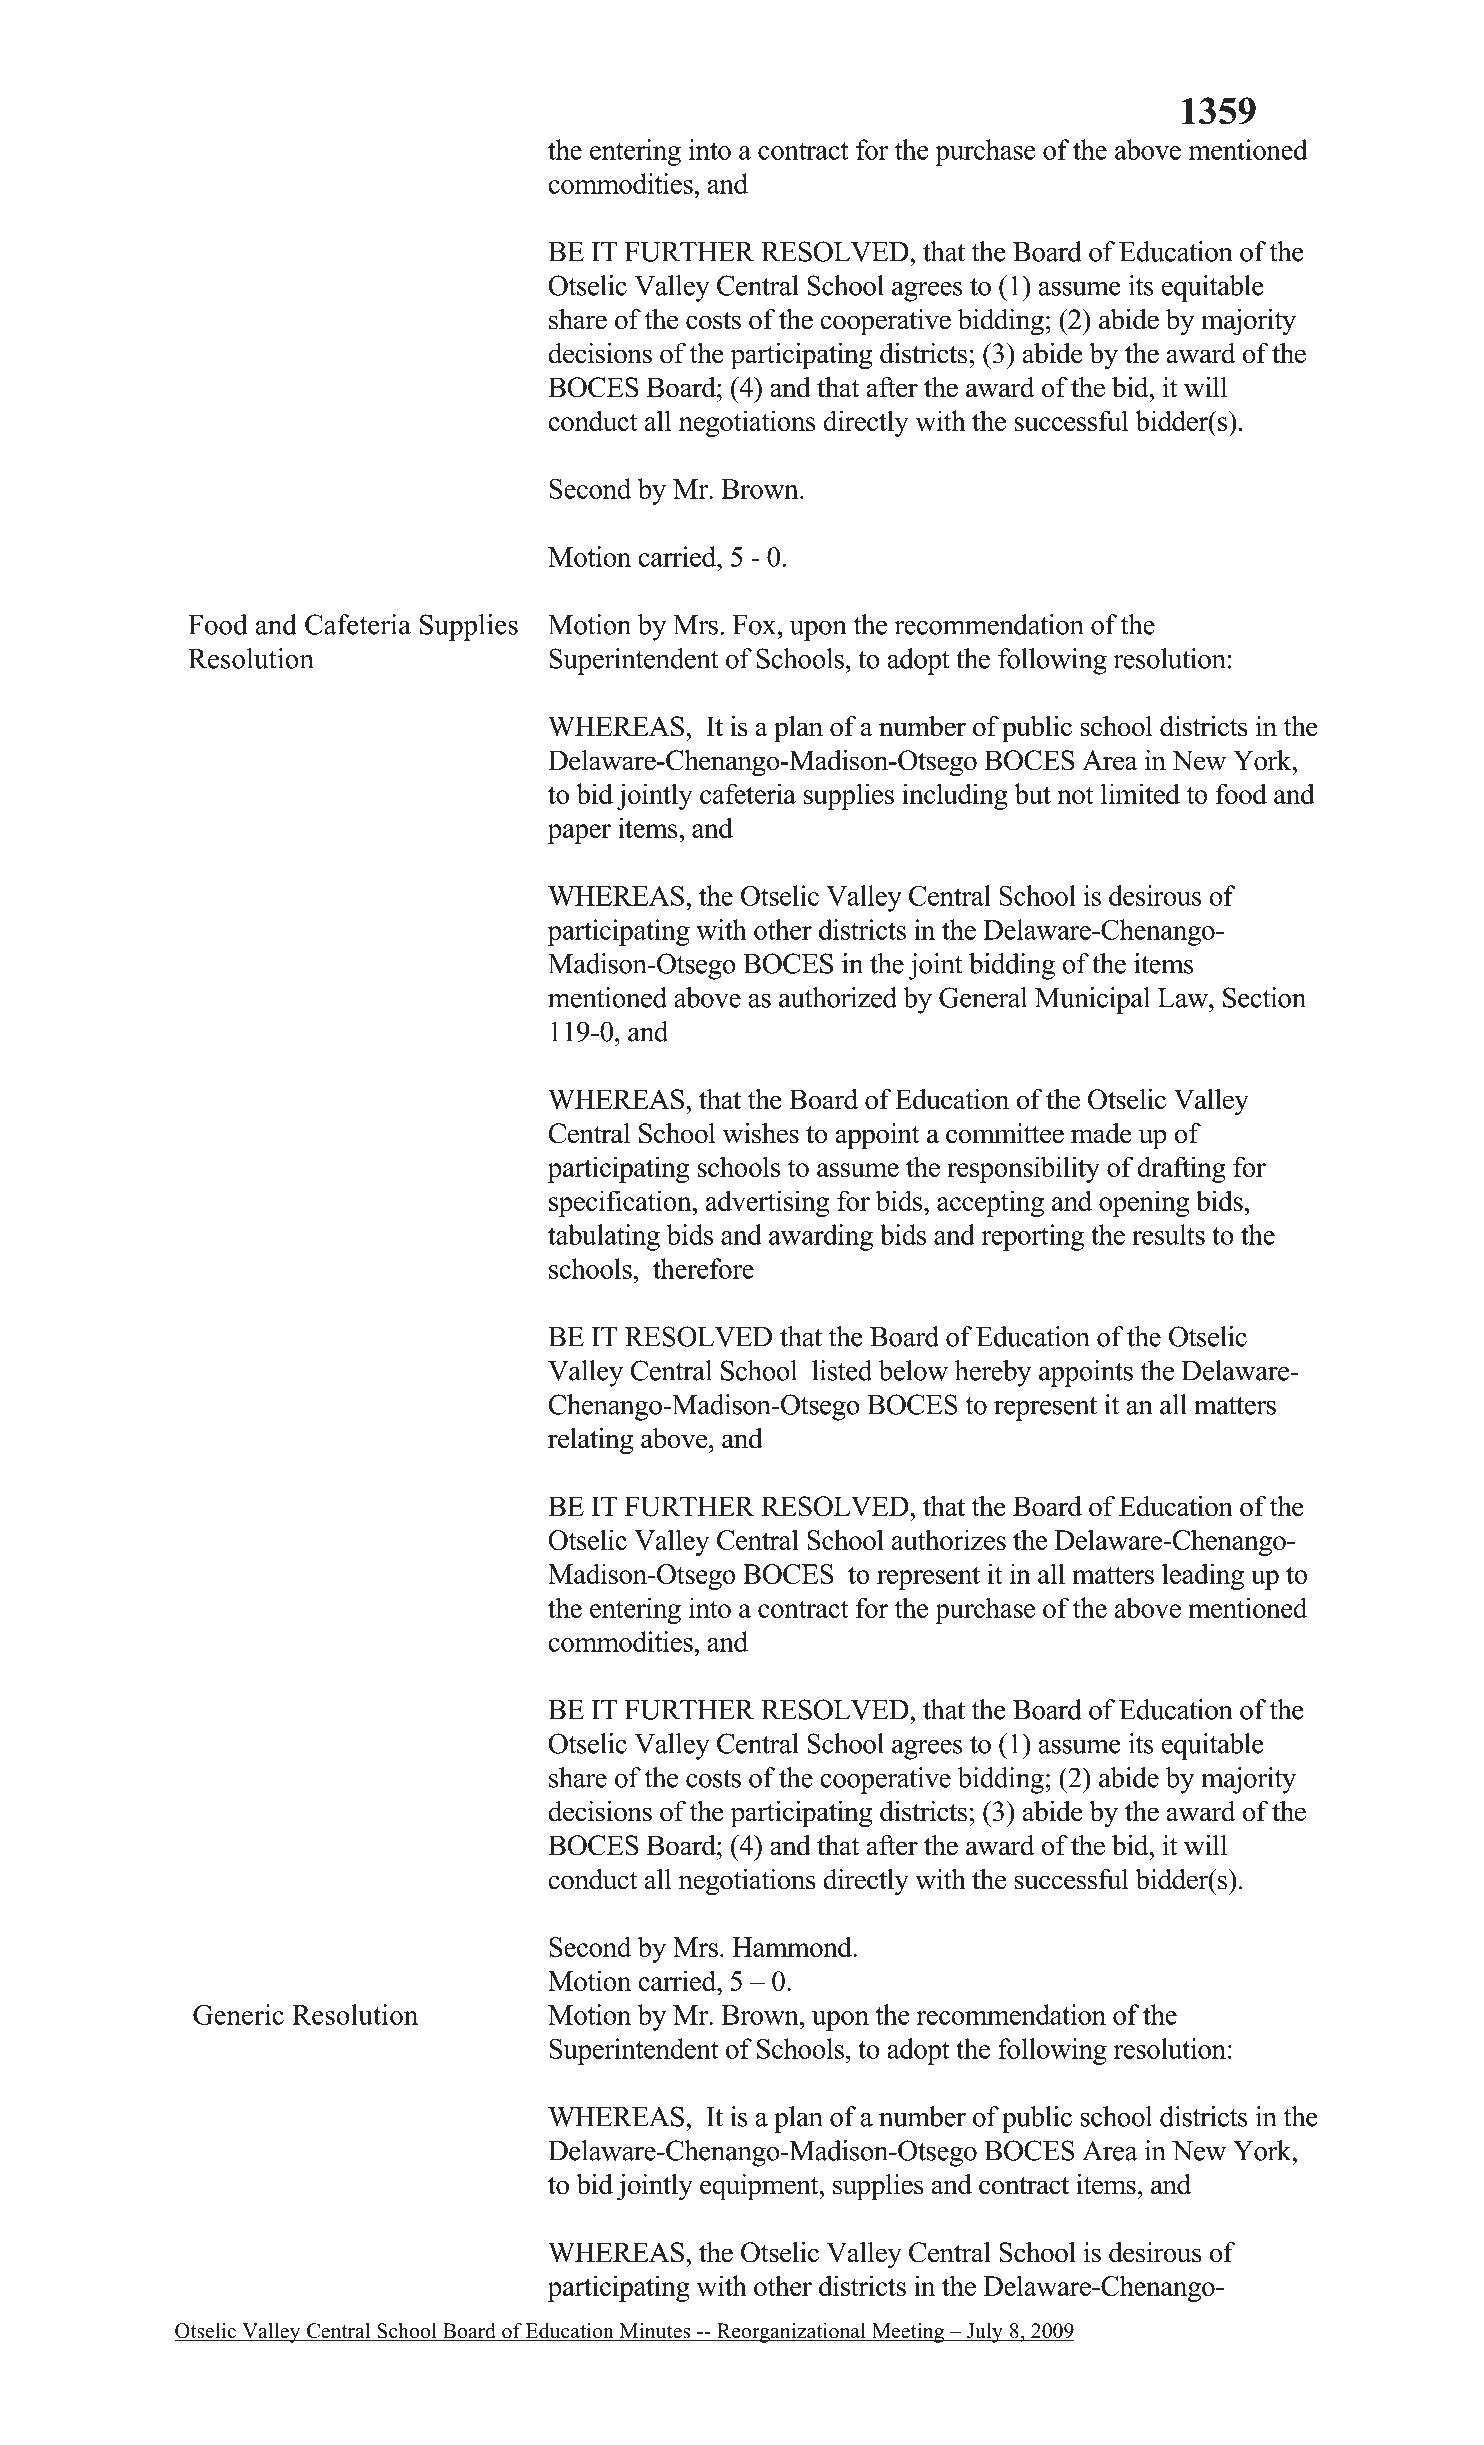 This page has width=1484, height=2445. What do you see at coordinates (908, 2333) in the page?
I see `Meeting` at bounding box center [908, 2333].
